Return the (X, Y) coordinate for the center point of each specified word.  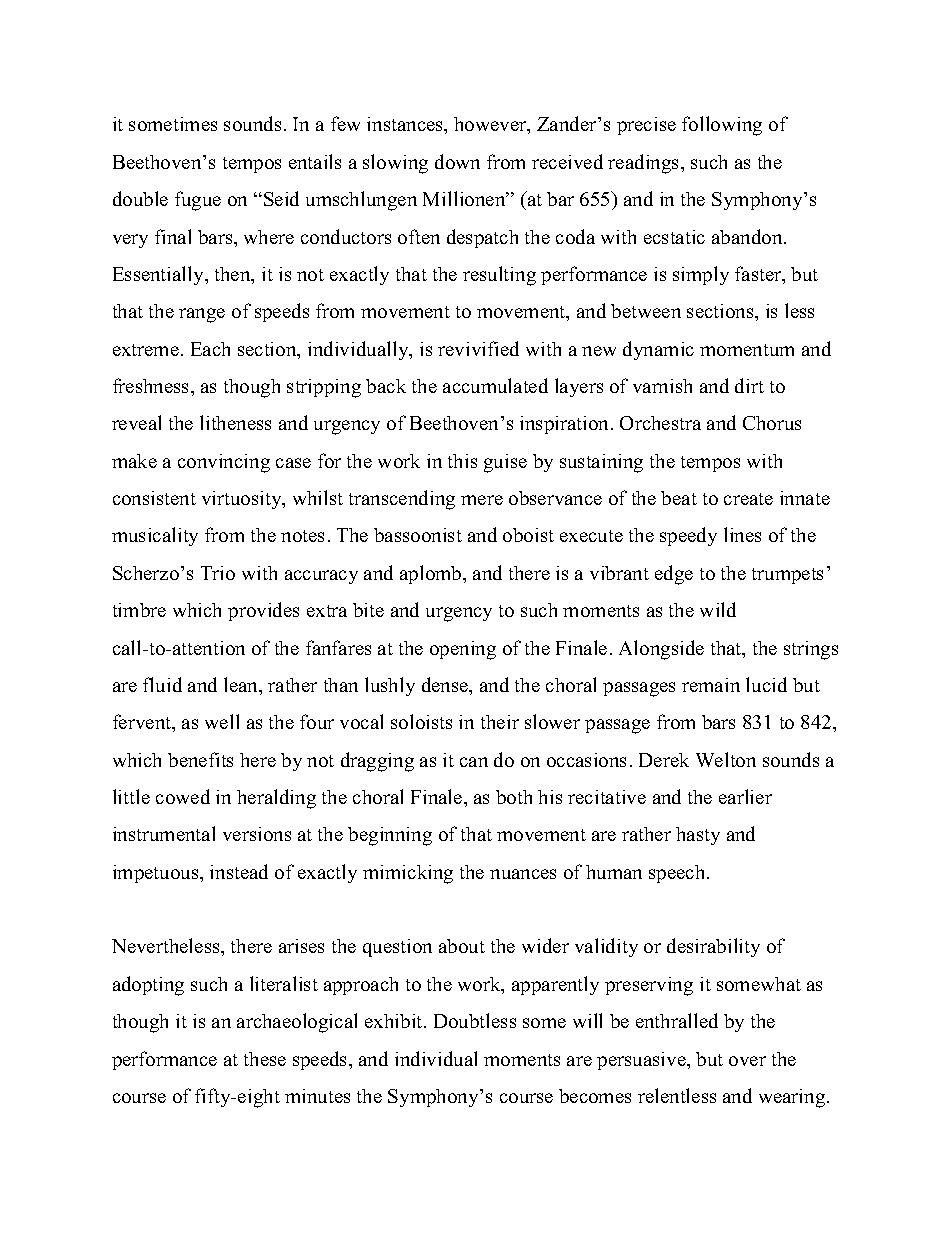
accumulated (495, 385)
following (722, 126)
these (265, 1059)
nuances (523, 874)
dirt (749, 385)
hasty (698, 836)
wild (718, 609)
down (457, 161)
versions (257, 834)
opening (463, 650)
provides (263, 611)
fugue (198, 201)
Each (210, 349)
